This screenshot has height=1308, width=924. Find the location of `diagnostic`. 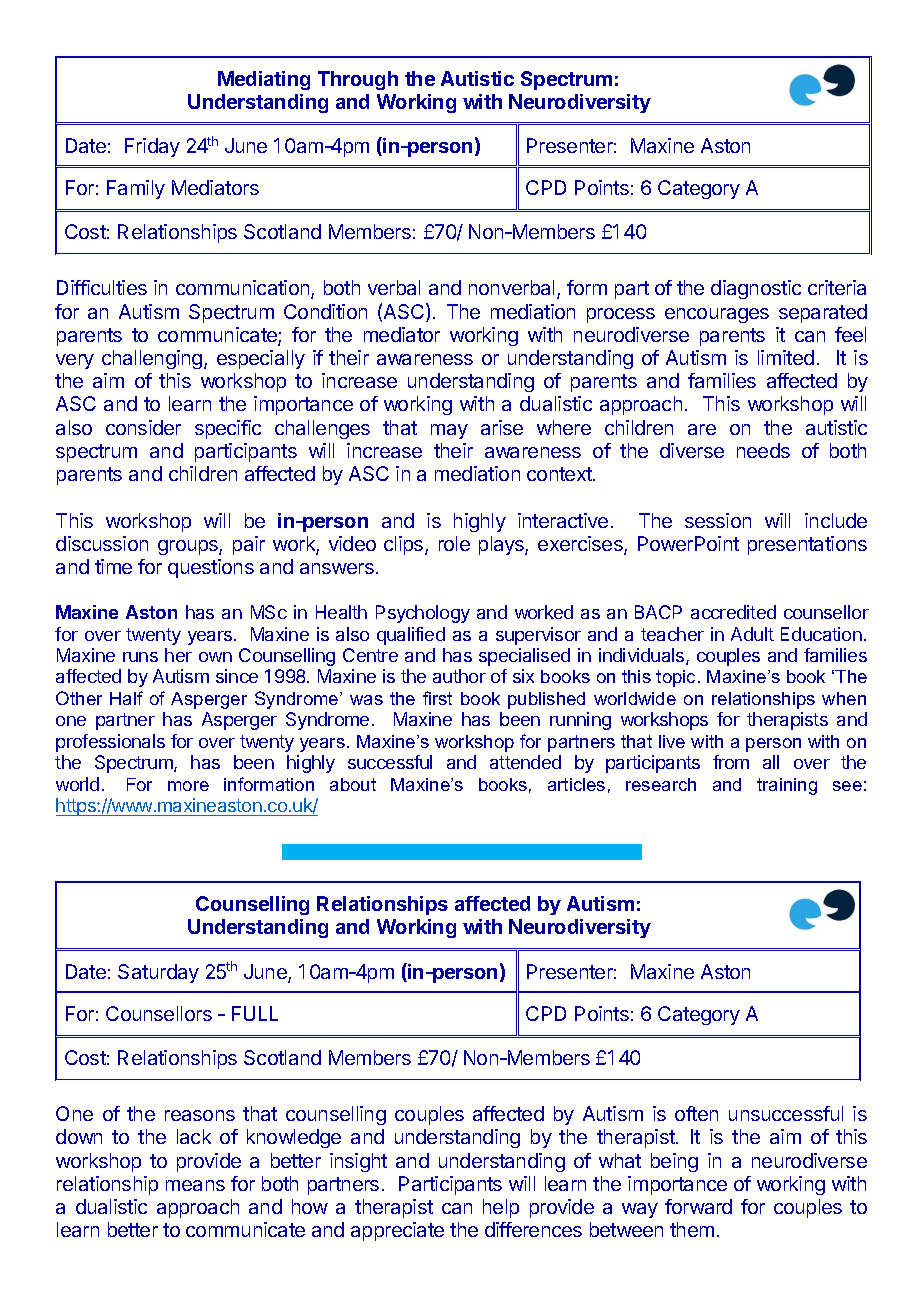

diagnostic is located at coordinates (756, 289).
